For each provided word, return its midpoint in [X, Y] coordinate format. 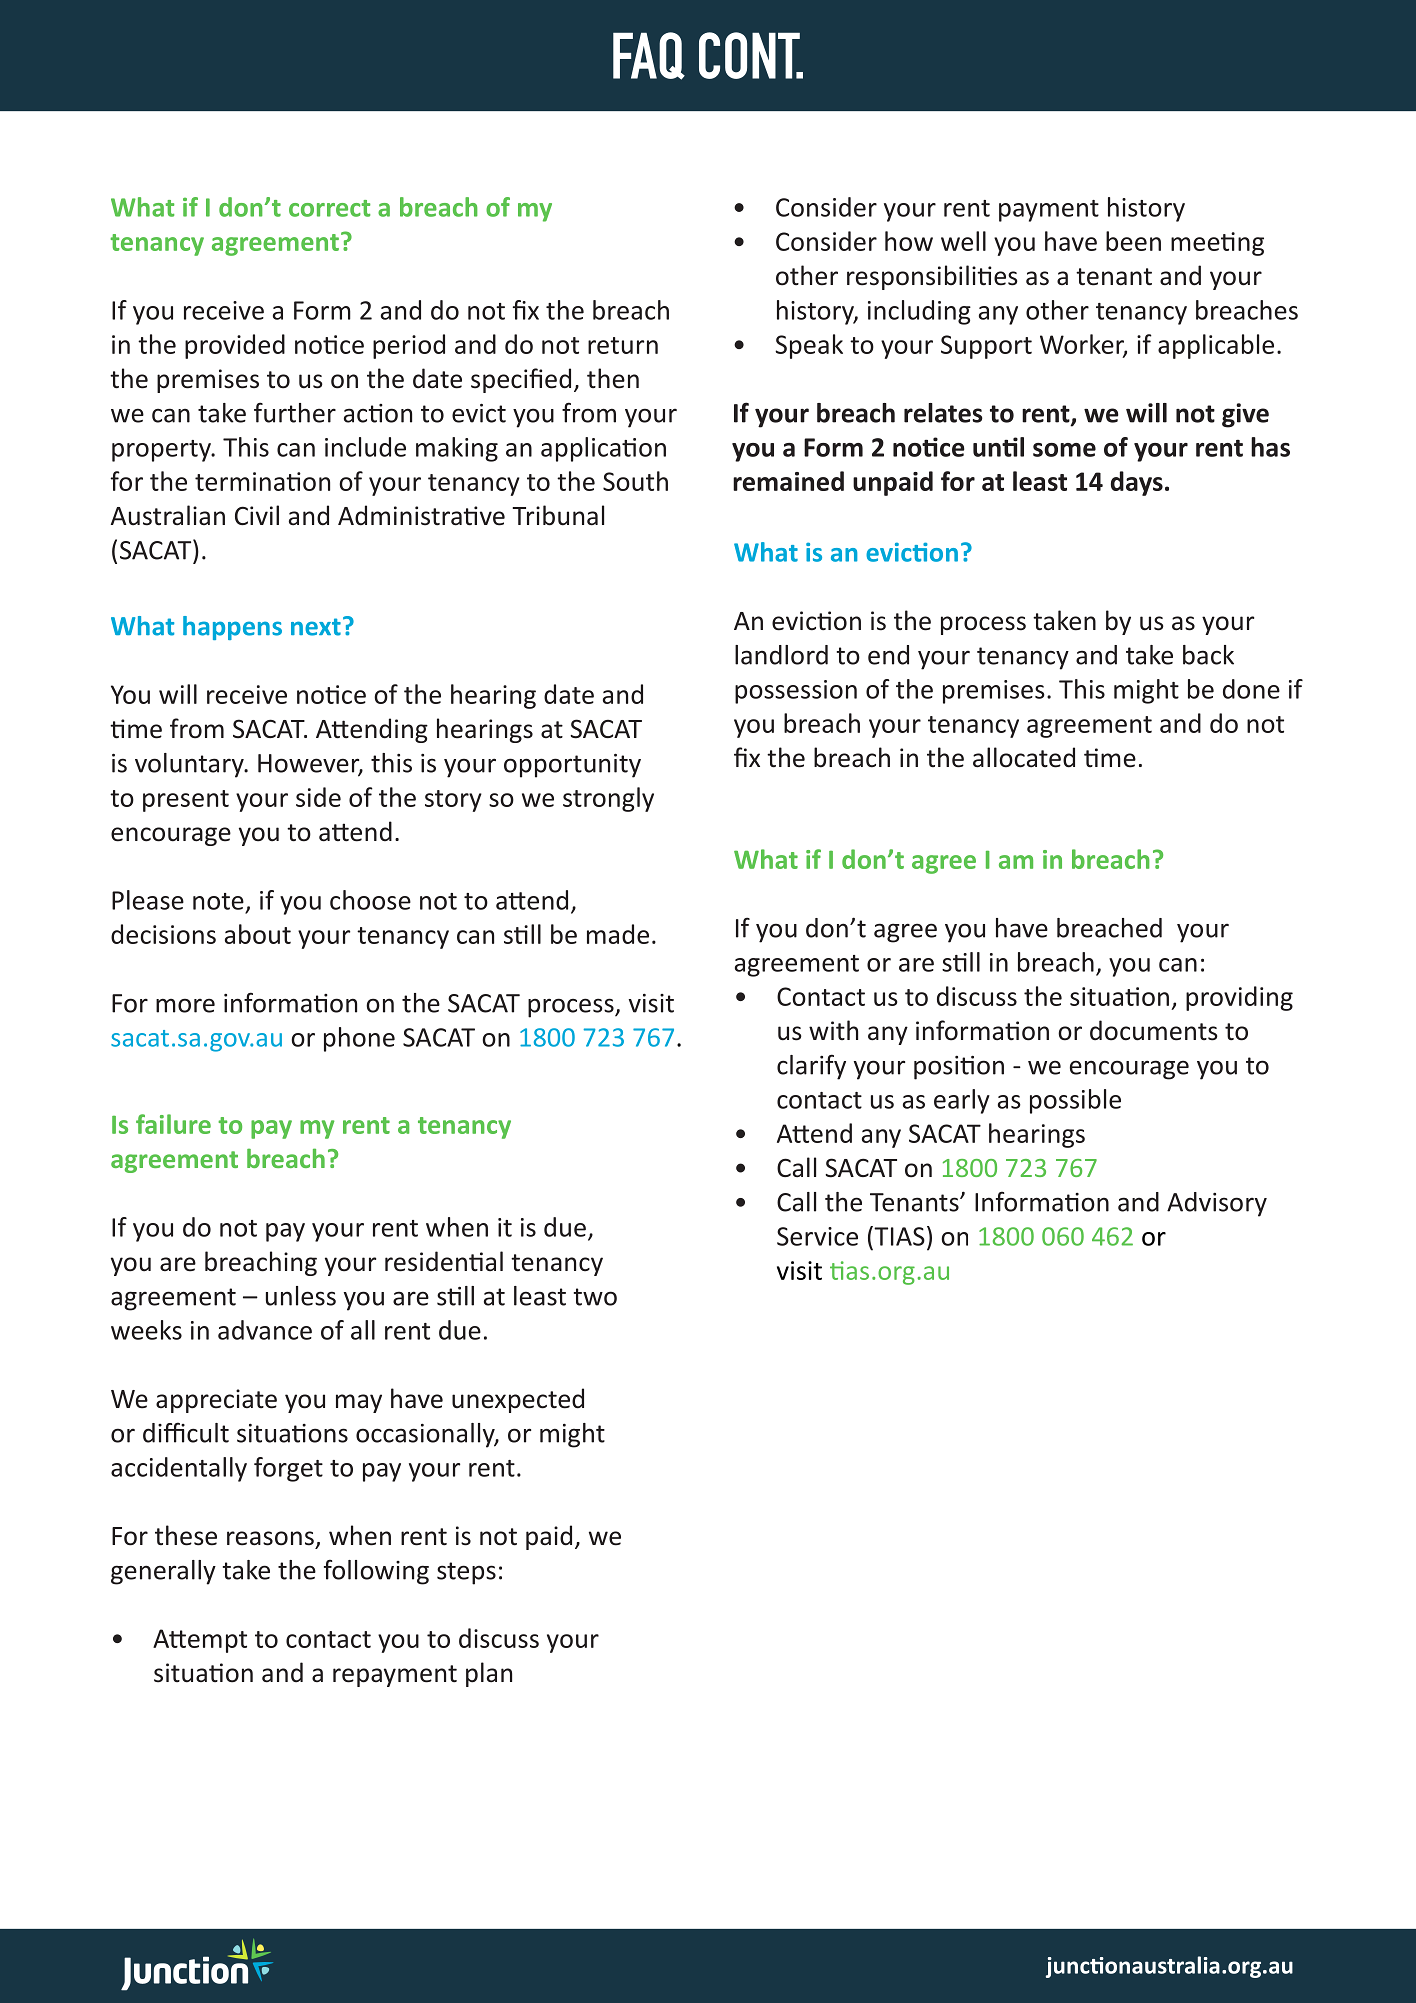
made [618, 934]
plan [489, 1674]
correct [329, 208]
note [218, 901]
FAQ [649, 56]
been [1133, 241]
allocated [1024, 757]
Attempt [200, 1641]
